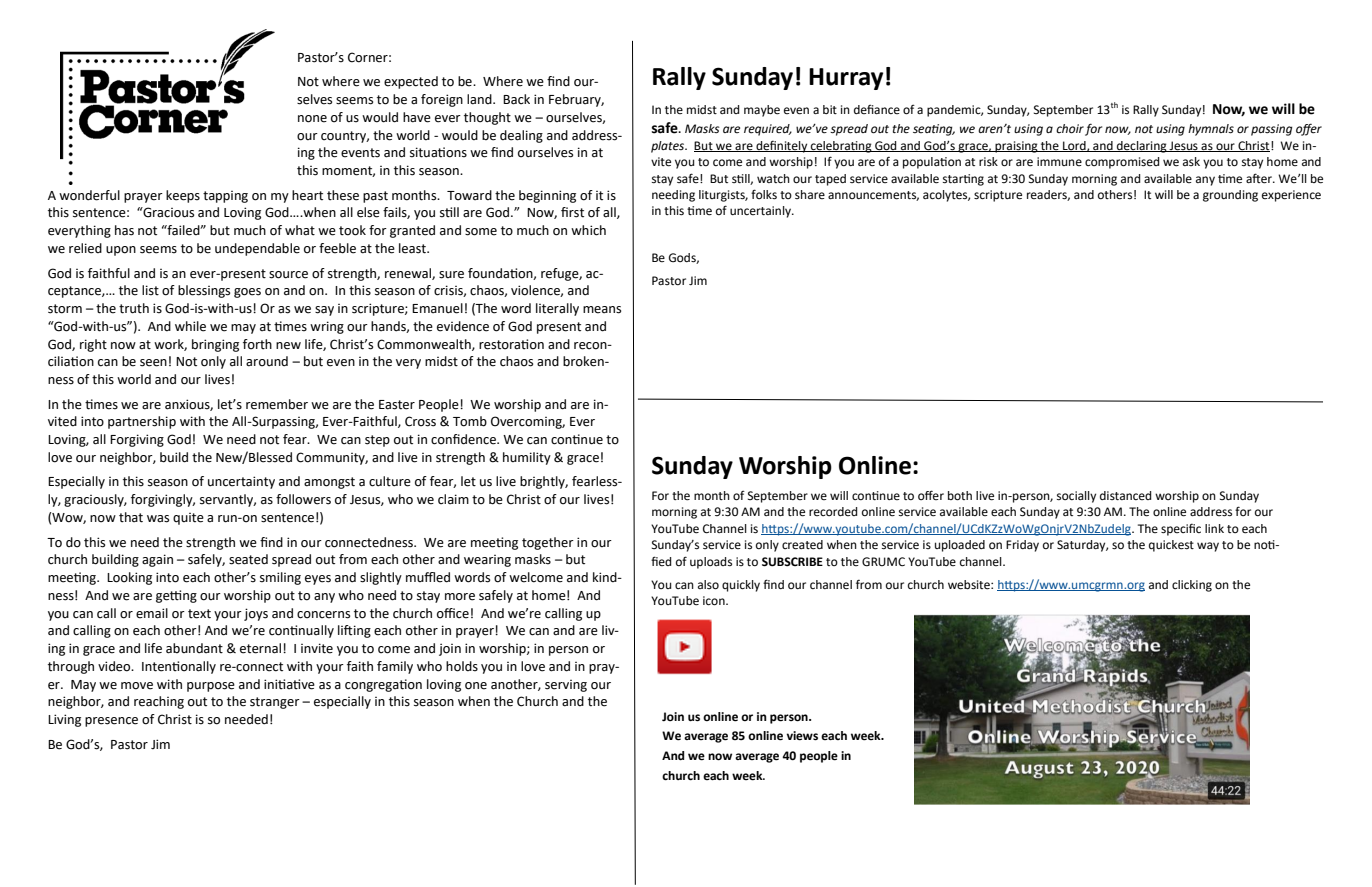 The height and width of the document is (887, 1372). Describe the element at coordinates (1230, 196) in the document. I see `grounding` at that location.
